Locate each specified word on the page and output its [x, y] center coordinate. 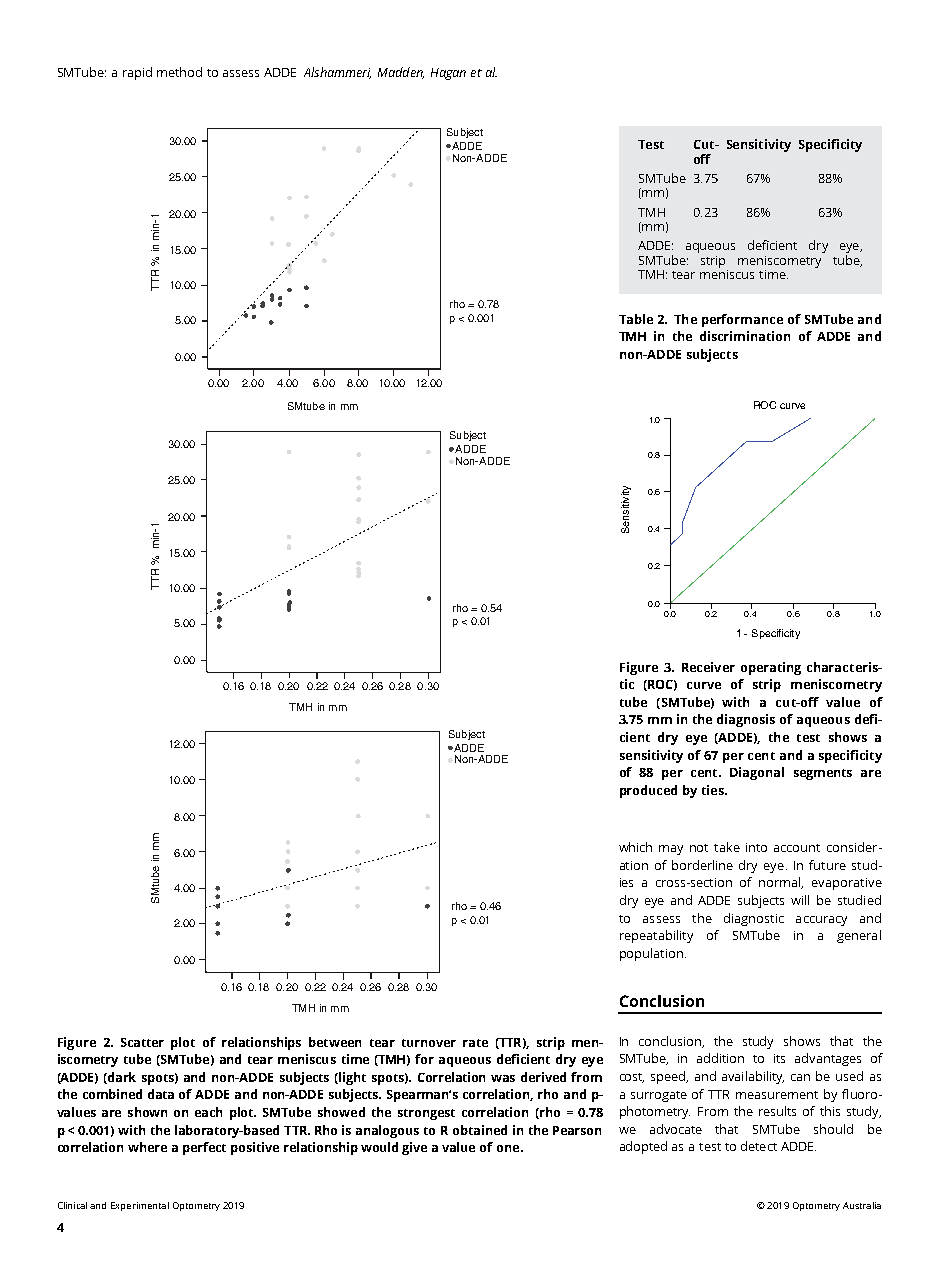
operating [771, 668]
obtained [480, 1130]
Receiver [708, 667]
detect [759, 1146]
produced [648, 791]
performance [742, 320]
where [147, 1147]
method [179, 72]
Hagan [448, 74]
